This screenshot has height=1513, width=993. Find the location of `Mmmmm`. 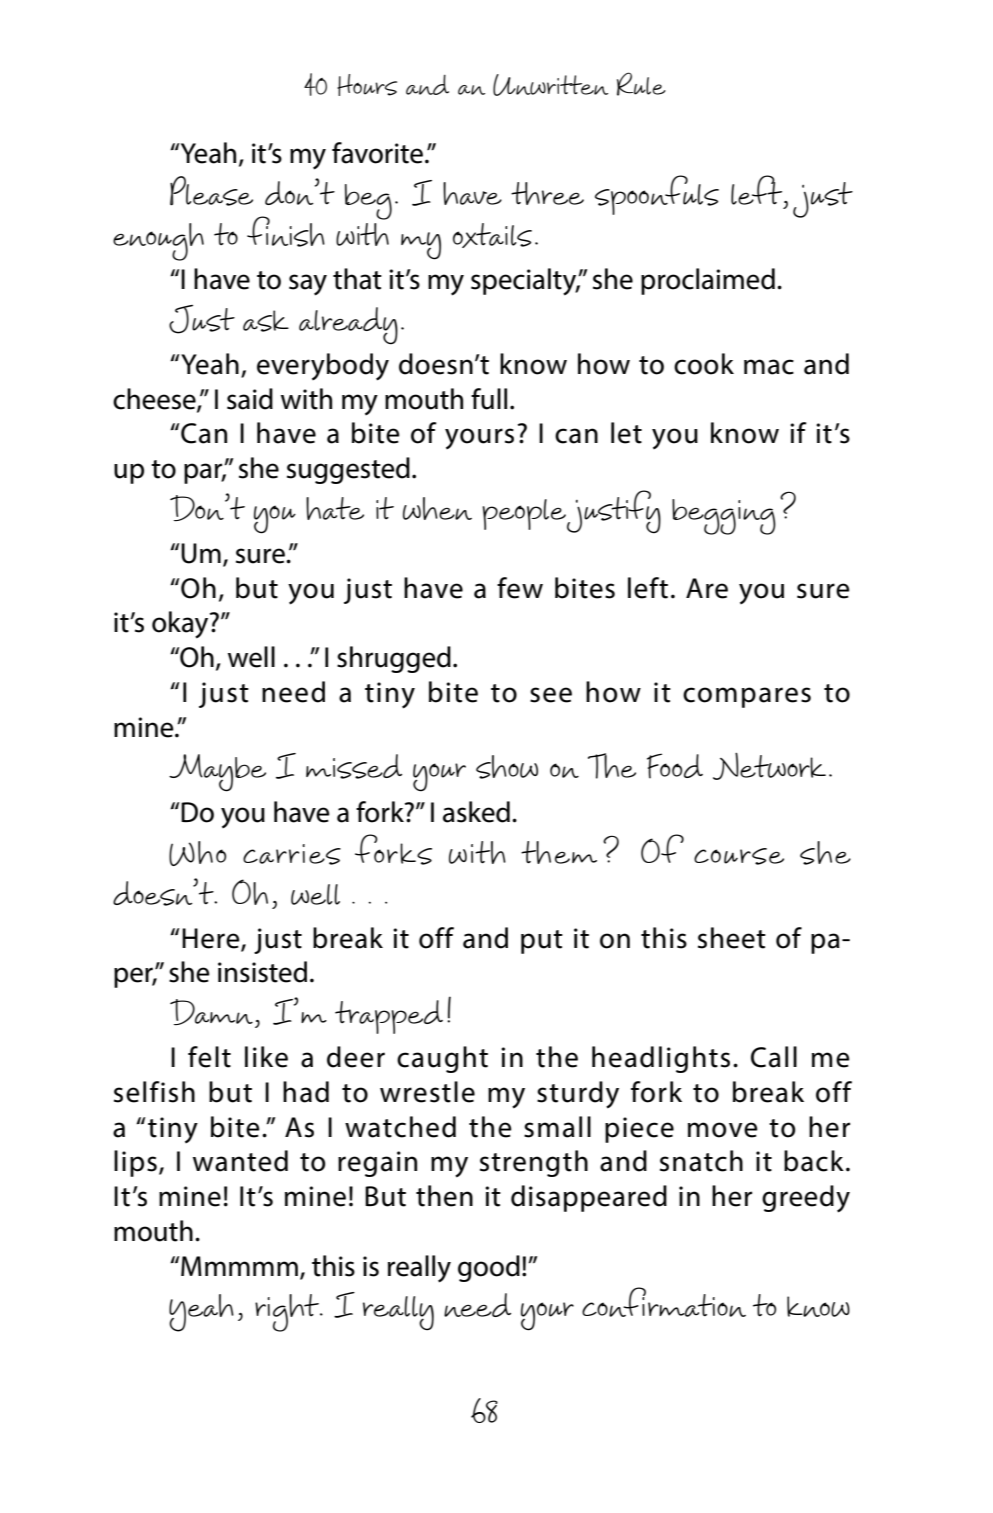

Mmmmm is located at coordinates (239, 1266).
